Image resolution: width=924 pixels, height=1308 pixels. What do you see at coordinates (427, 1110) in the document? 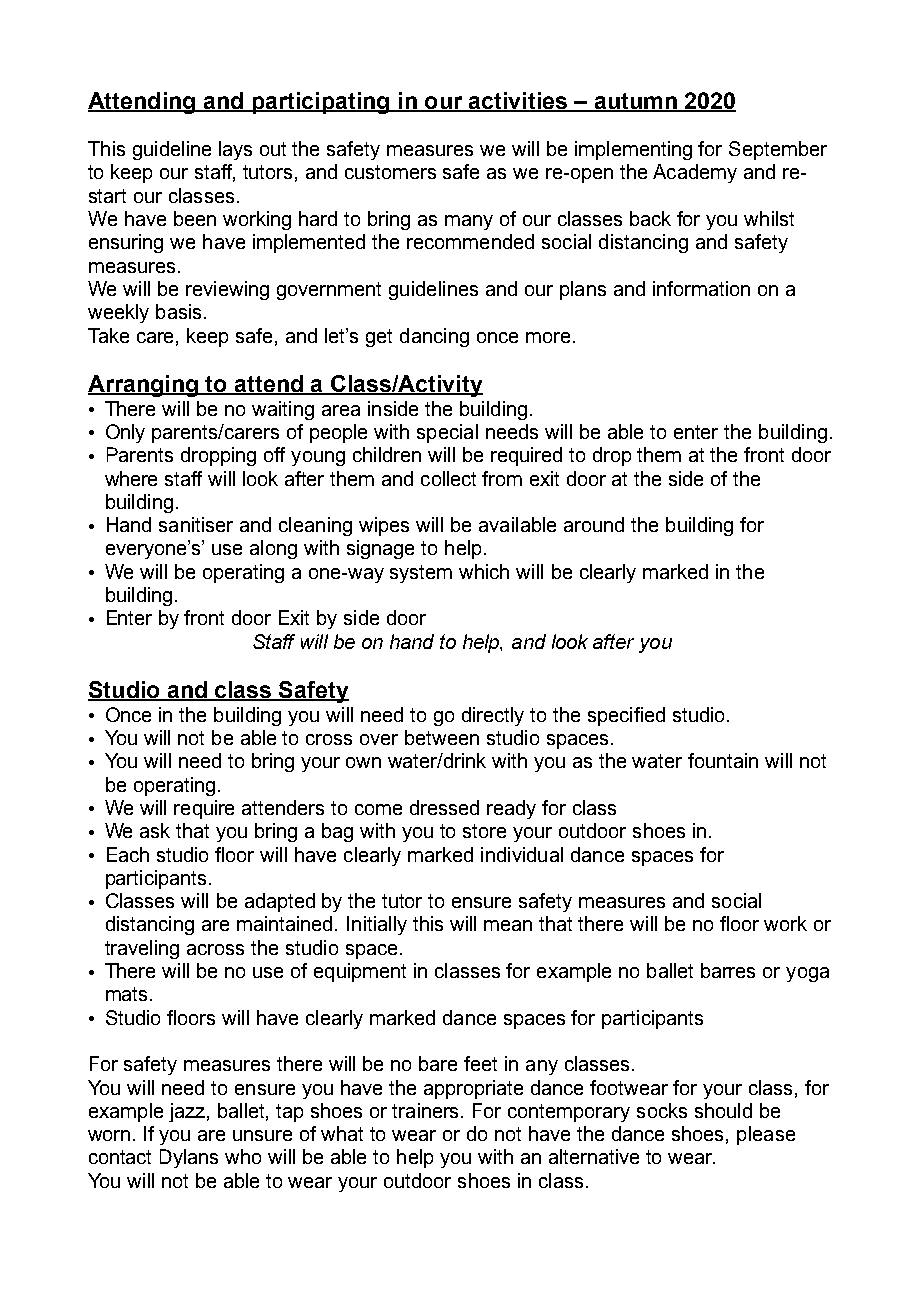
I see `trainers` at bounding box center [427, 1110].
